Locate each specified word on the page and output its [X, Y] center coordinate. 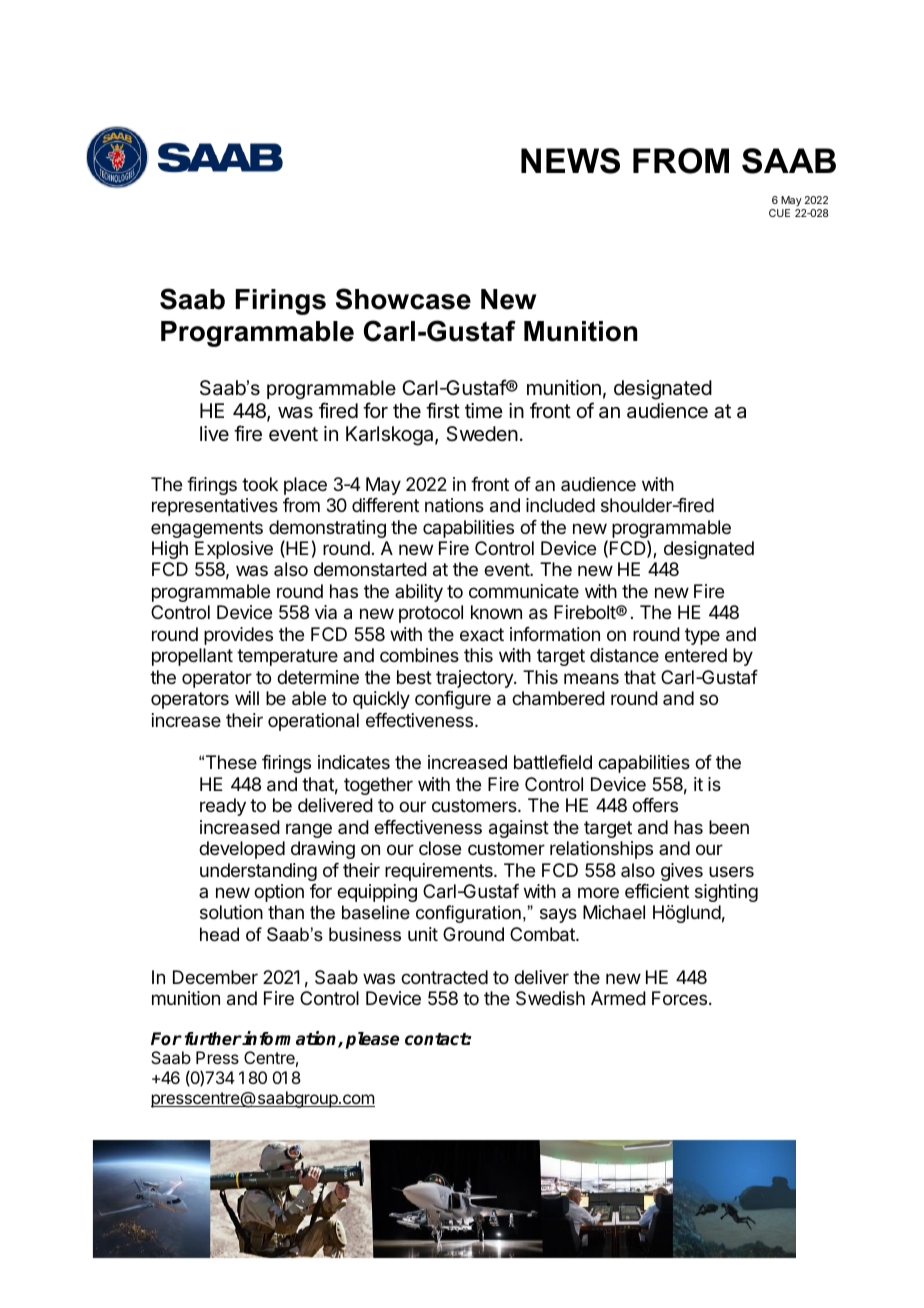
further [213, 1039]
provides [238, 636]
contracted [444, 977]
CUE [779, 213]
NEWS [570, 161]
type [702, 636]
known [496, 612]
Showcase [403, 299]
